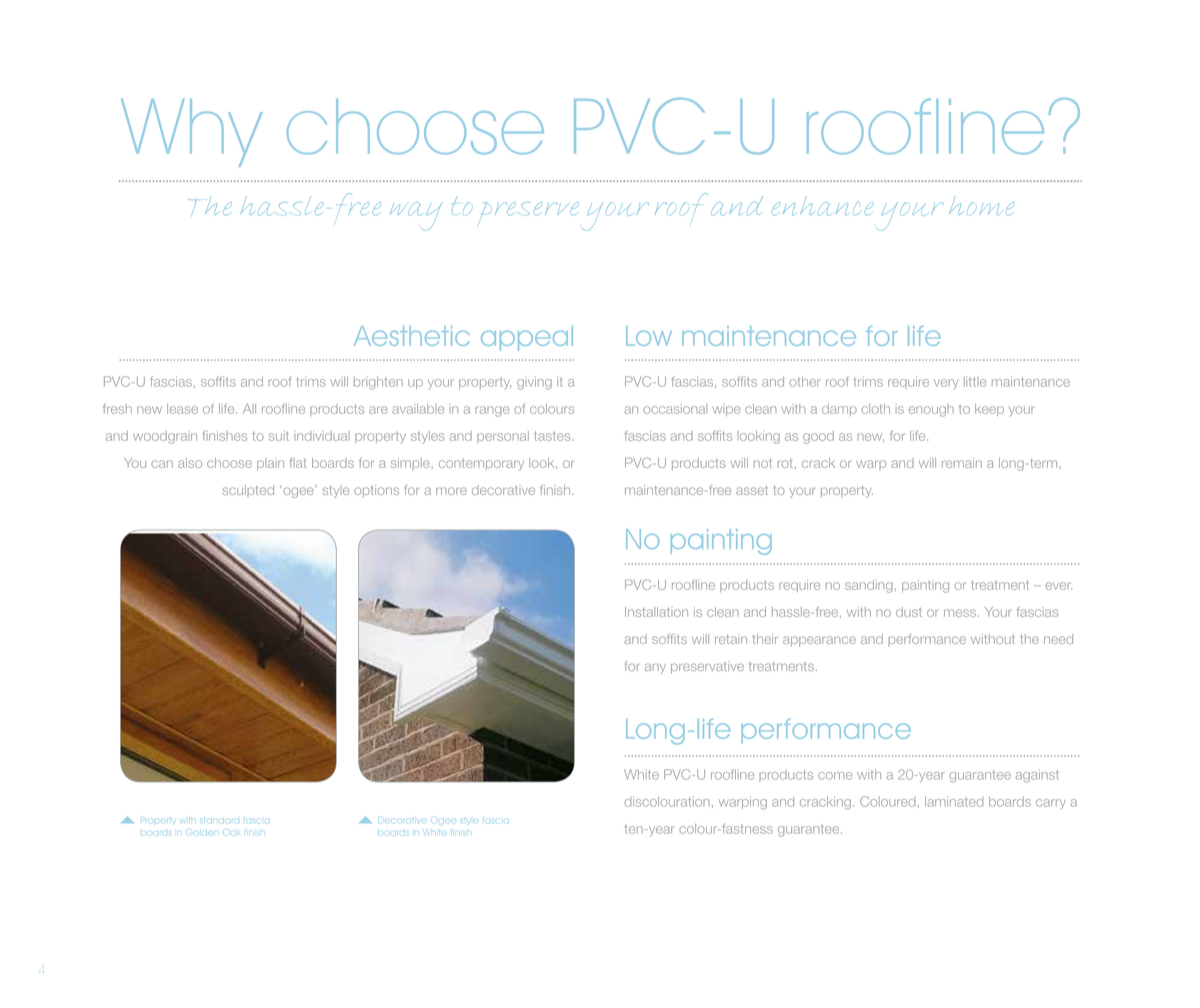  I want to click on plain, so click(270, 464).
